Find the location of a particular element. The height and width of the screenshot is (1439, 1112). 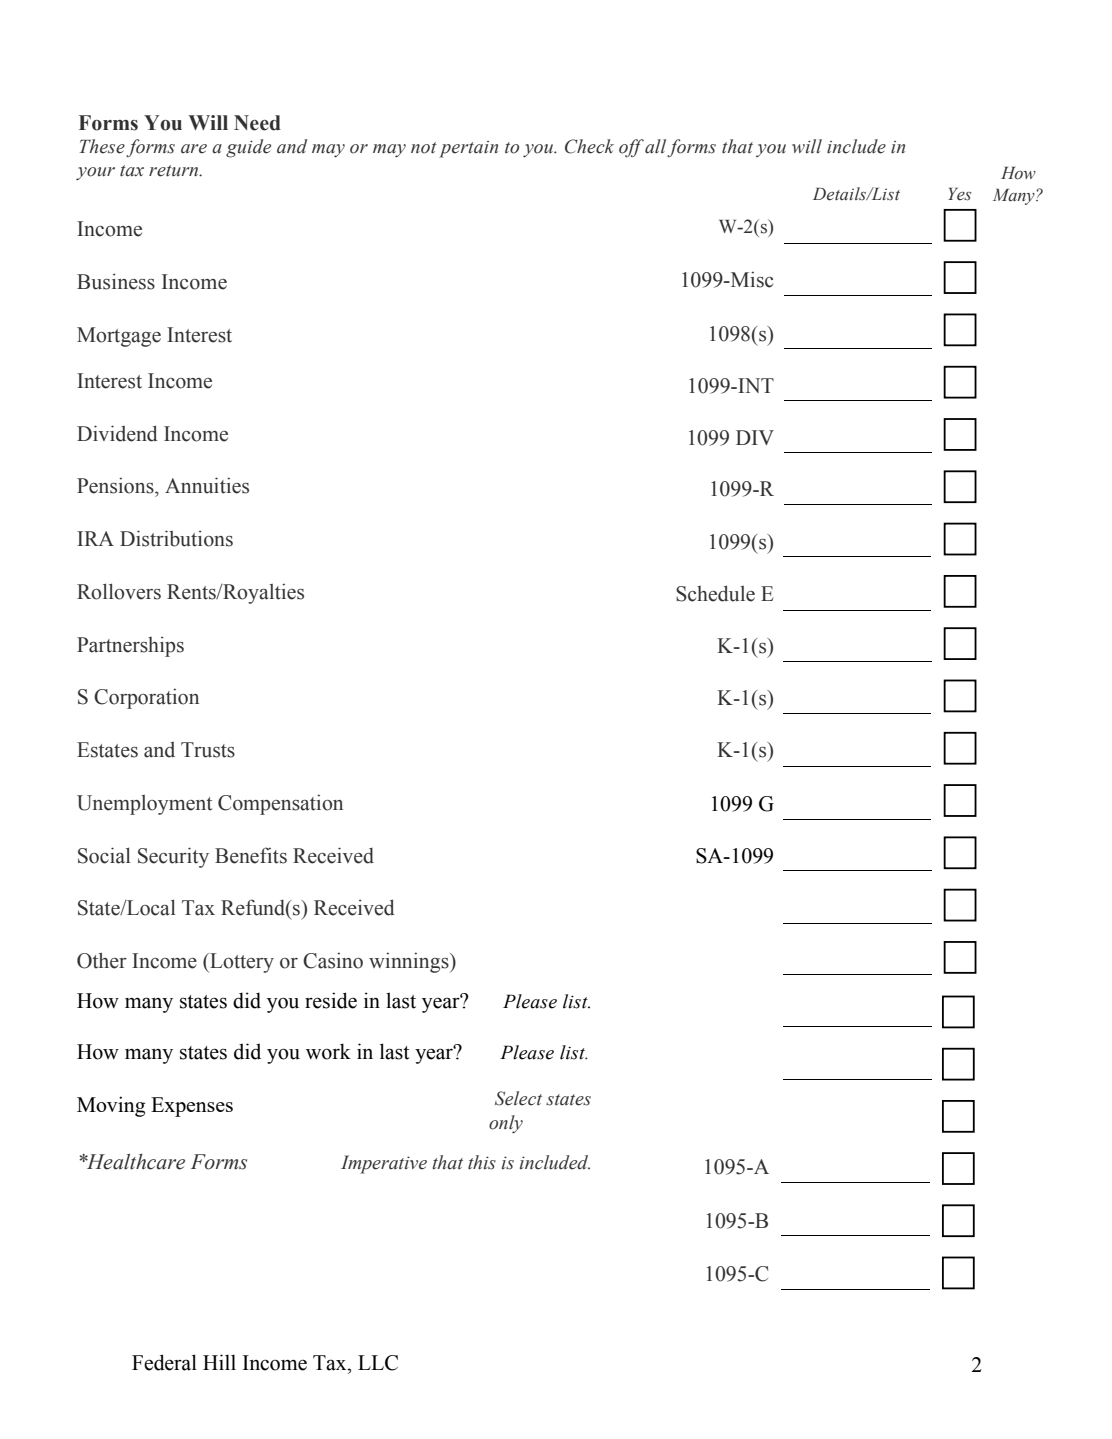

Yes is located at coordinates (959, 194).
